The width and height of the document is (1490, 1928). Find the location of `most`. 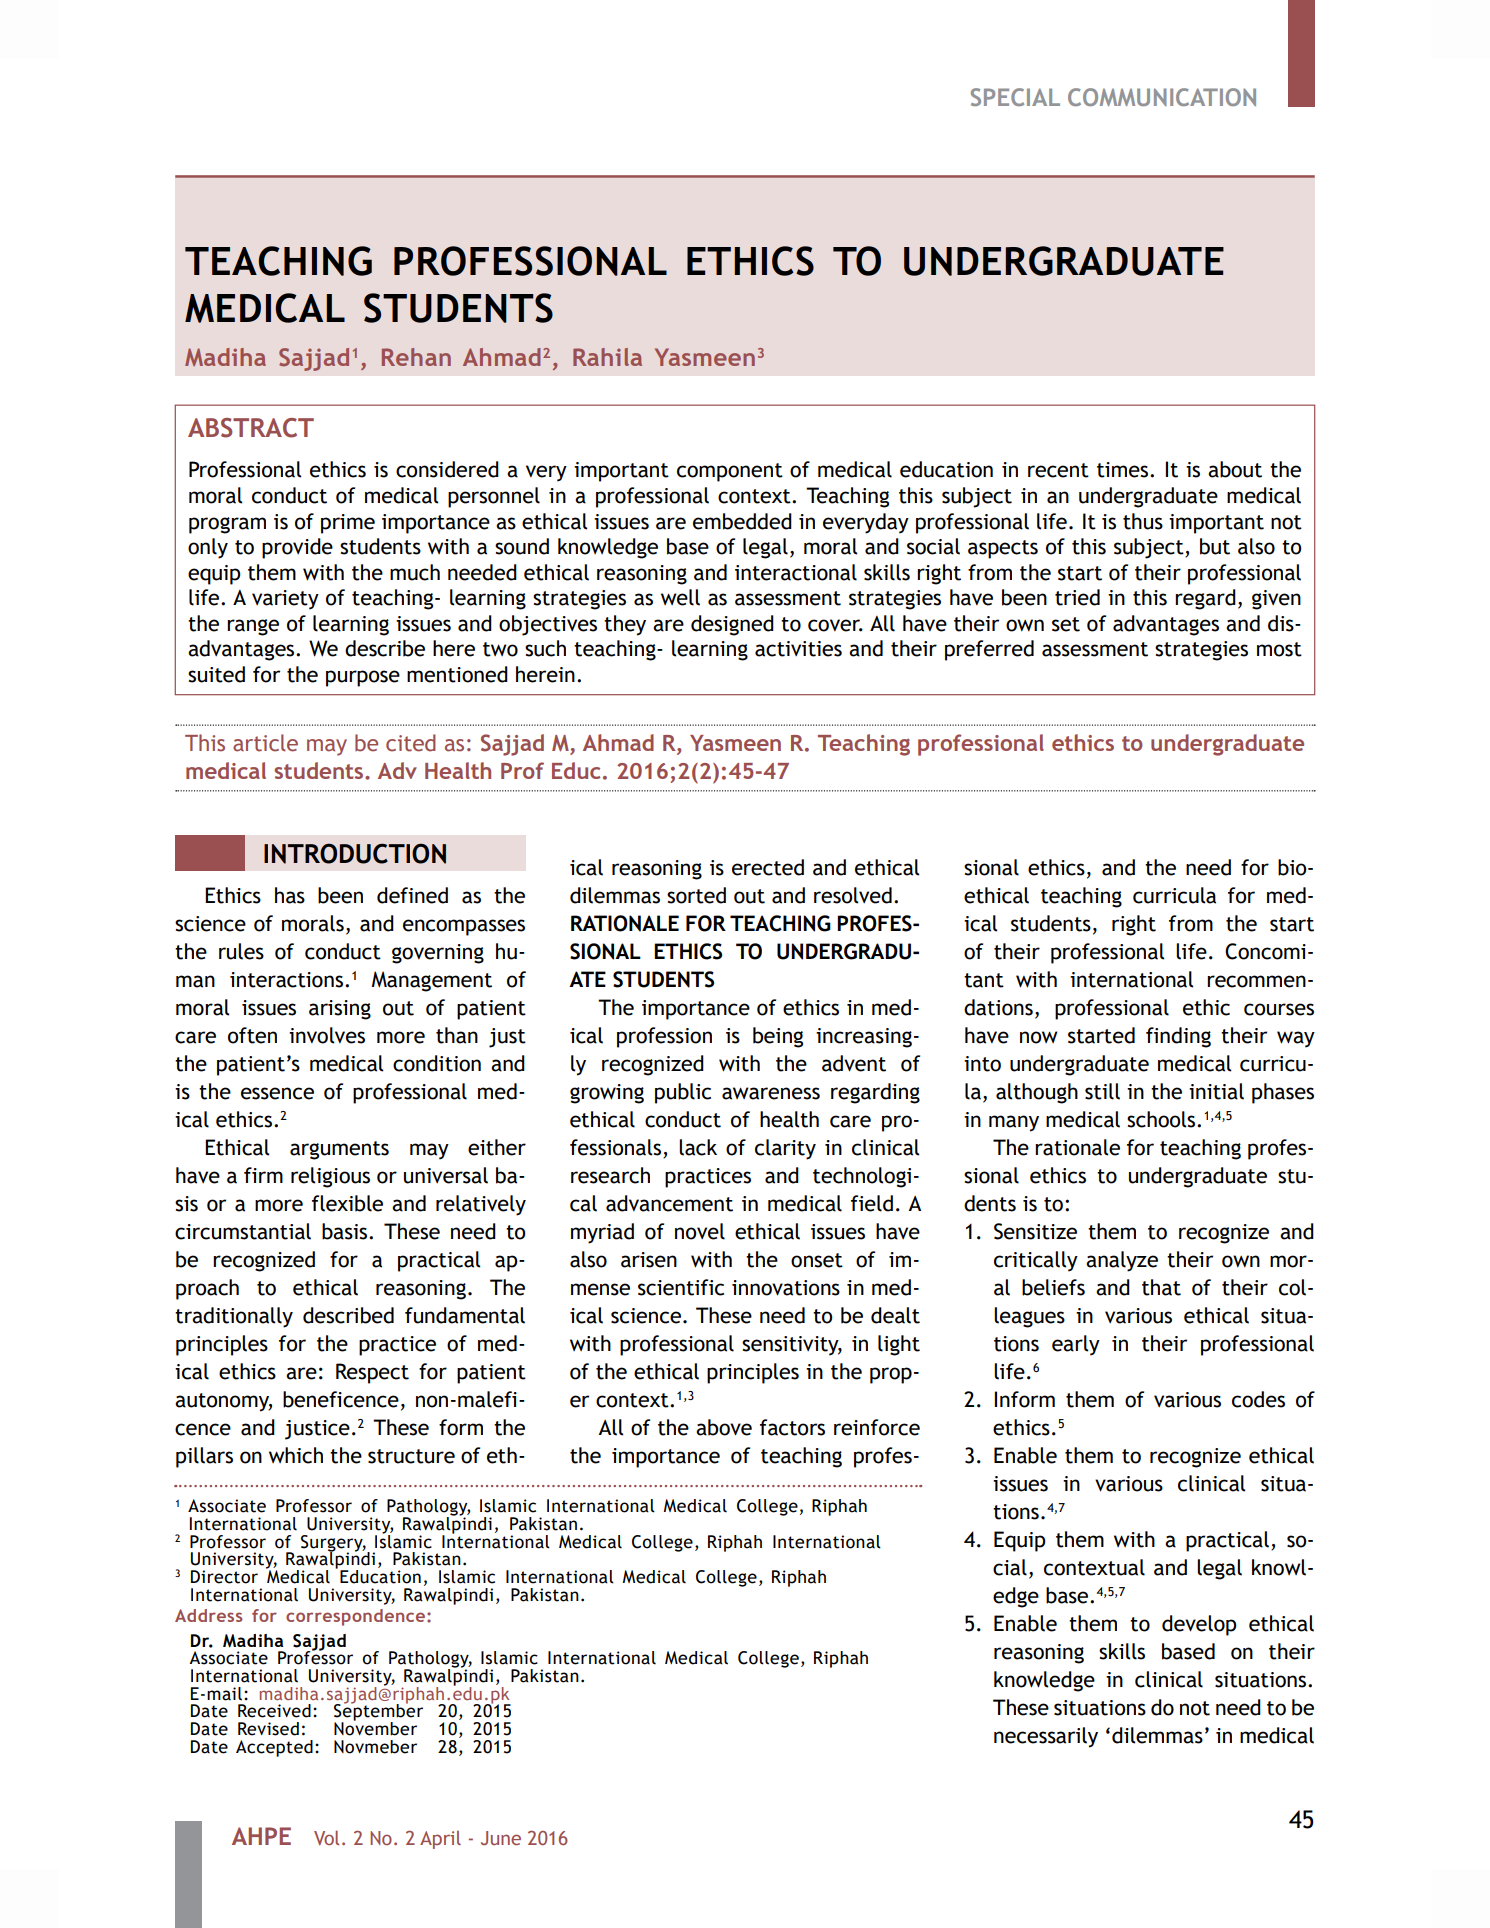

most is located at coordinates (1279, 649).
